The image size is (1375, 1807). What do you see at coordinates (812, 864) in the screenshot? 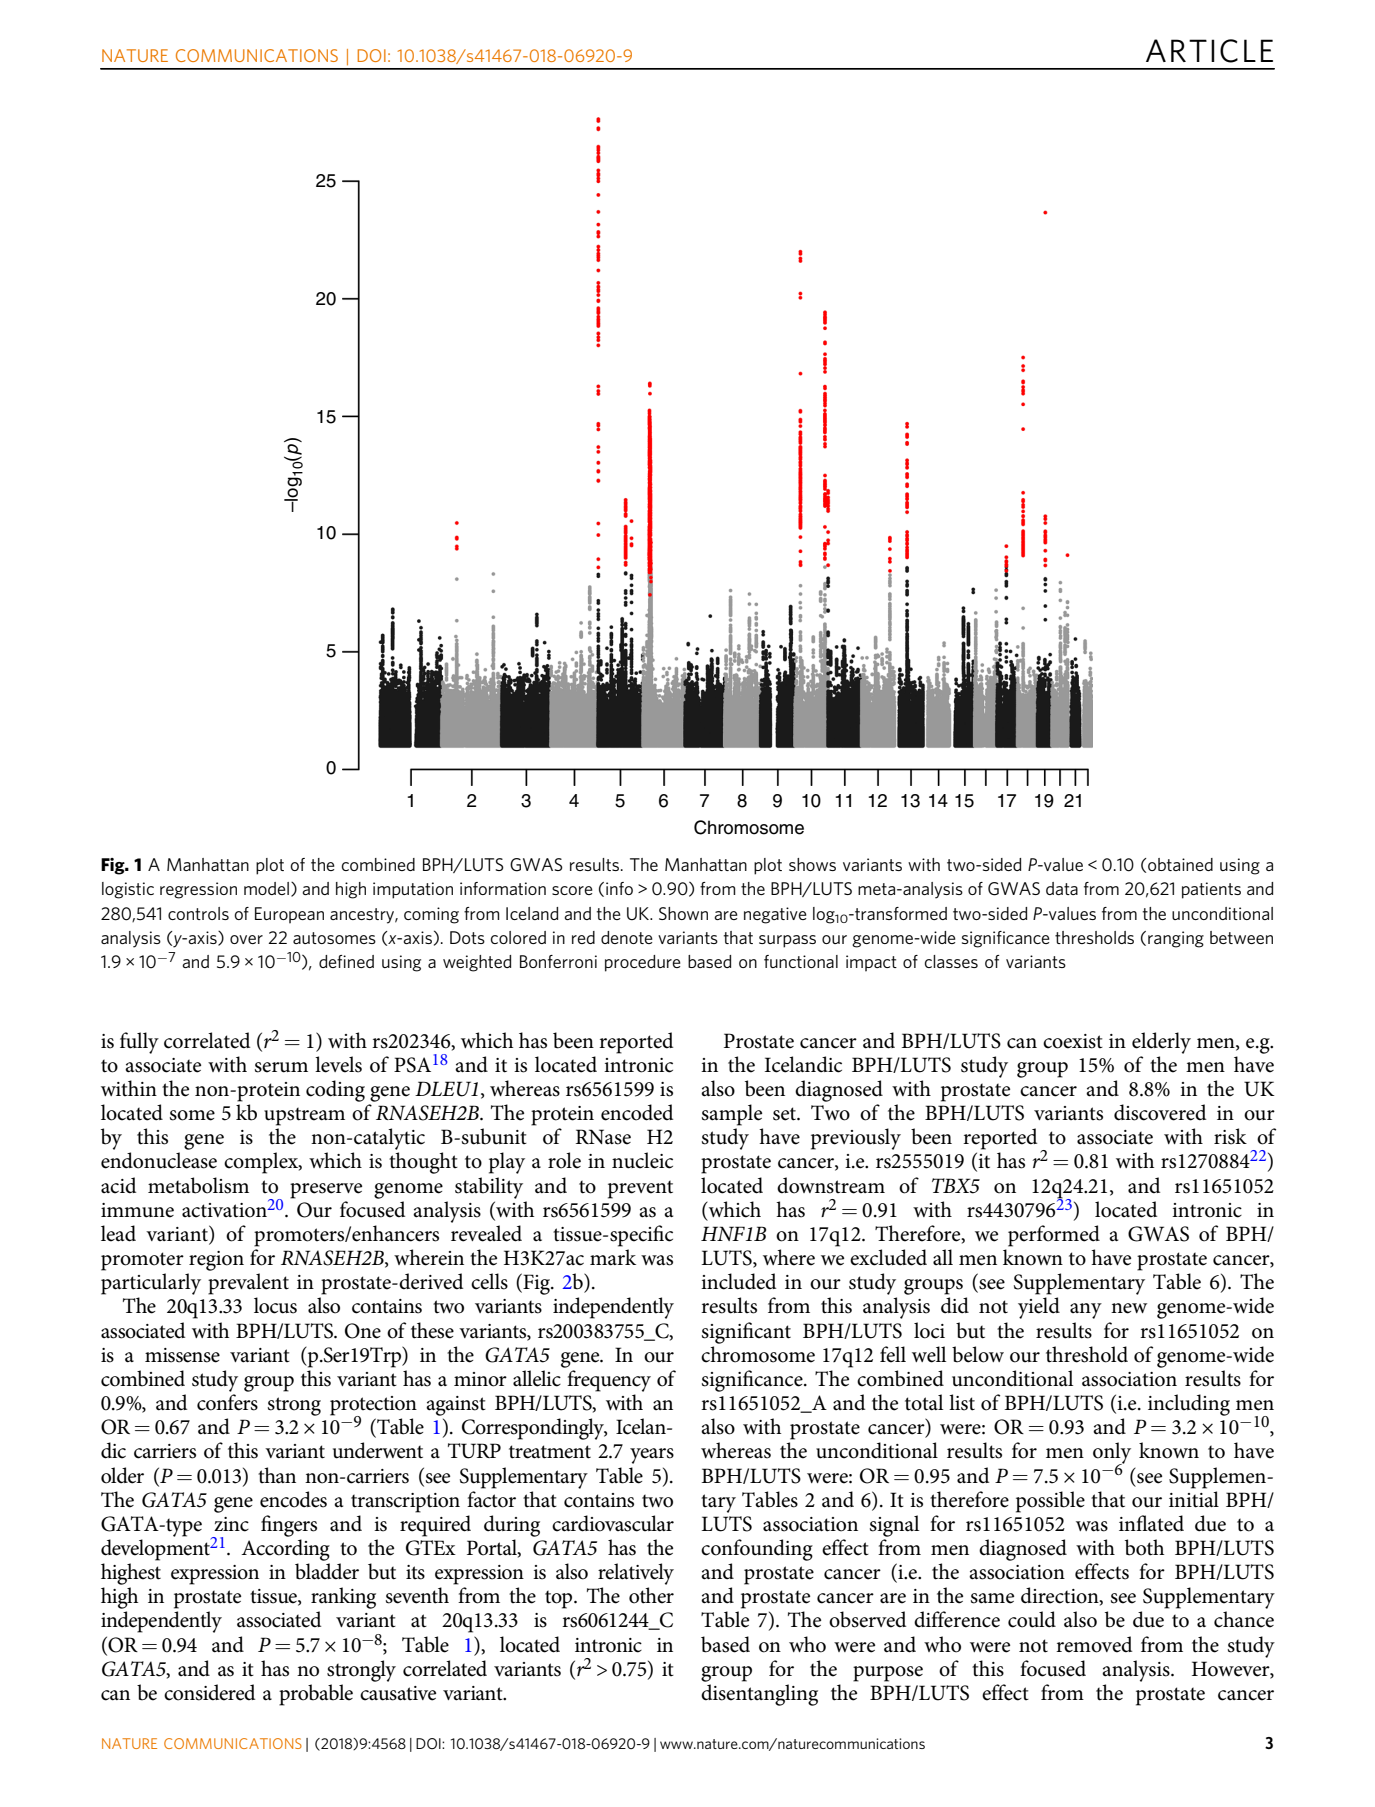
I see `shows` at bounding box center [812, 864].
